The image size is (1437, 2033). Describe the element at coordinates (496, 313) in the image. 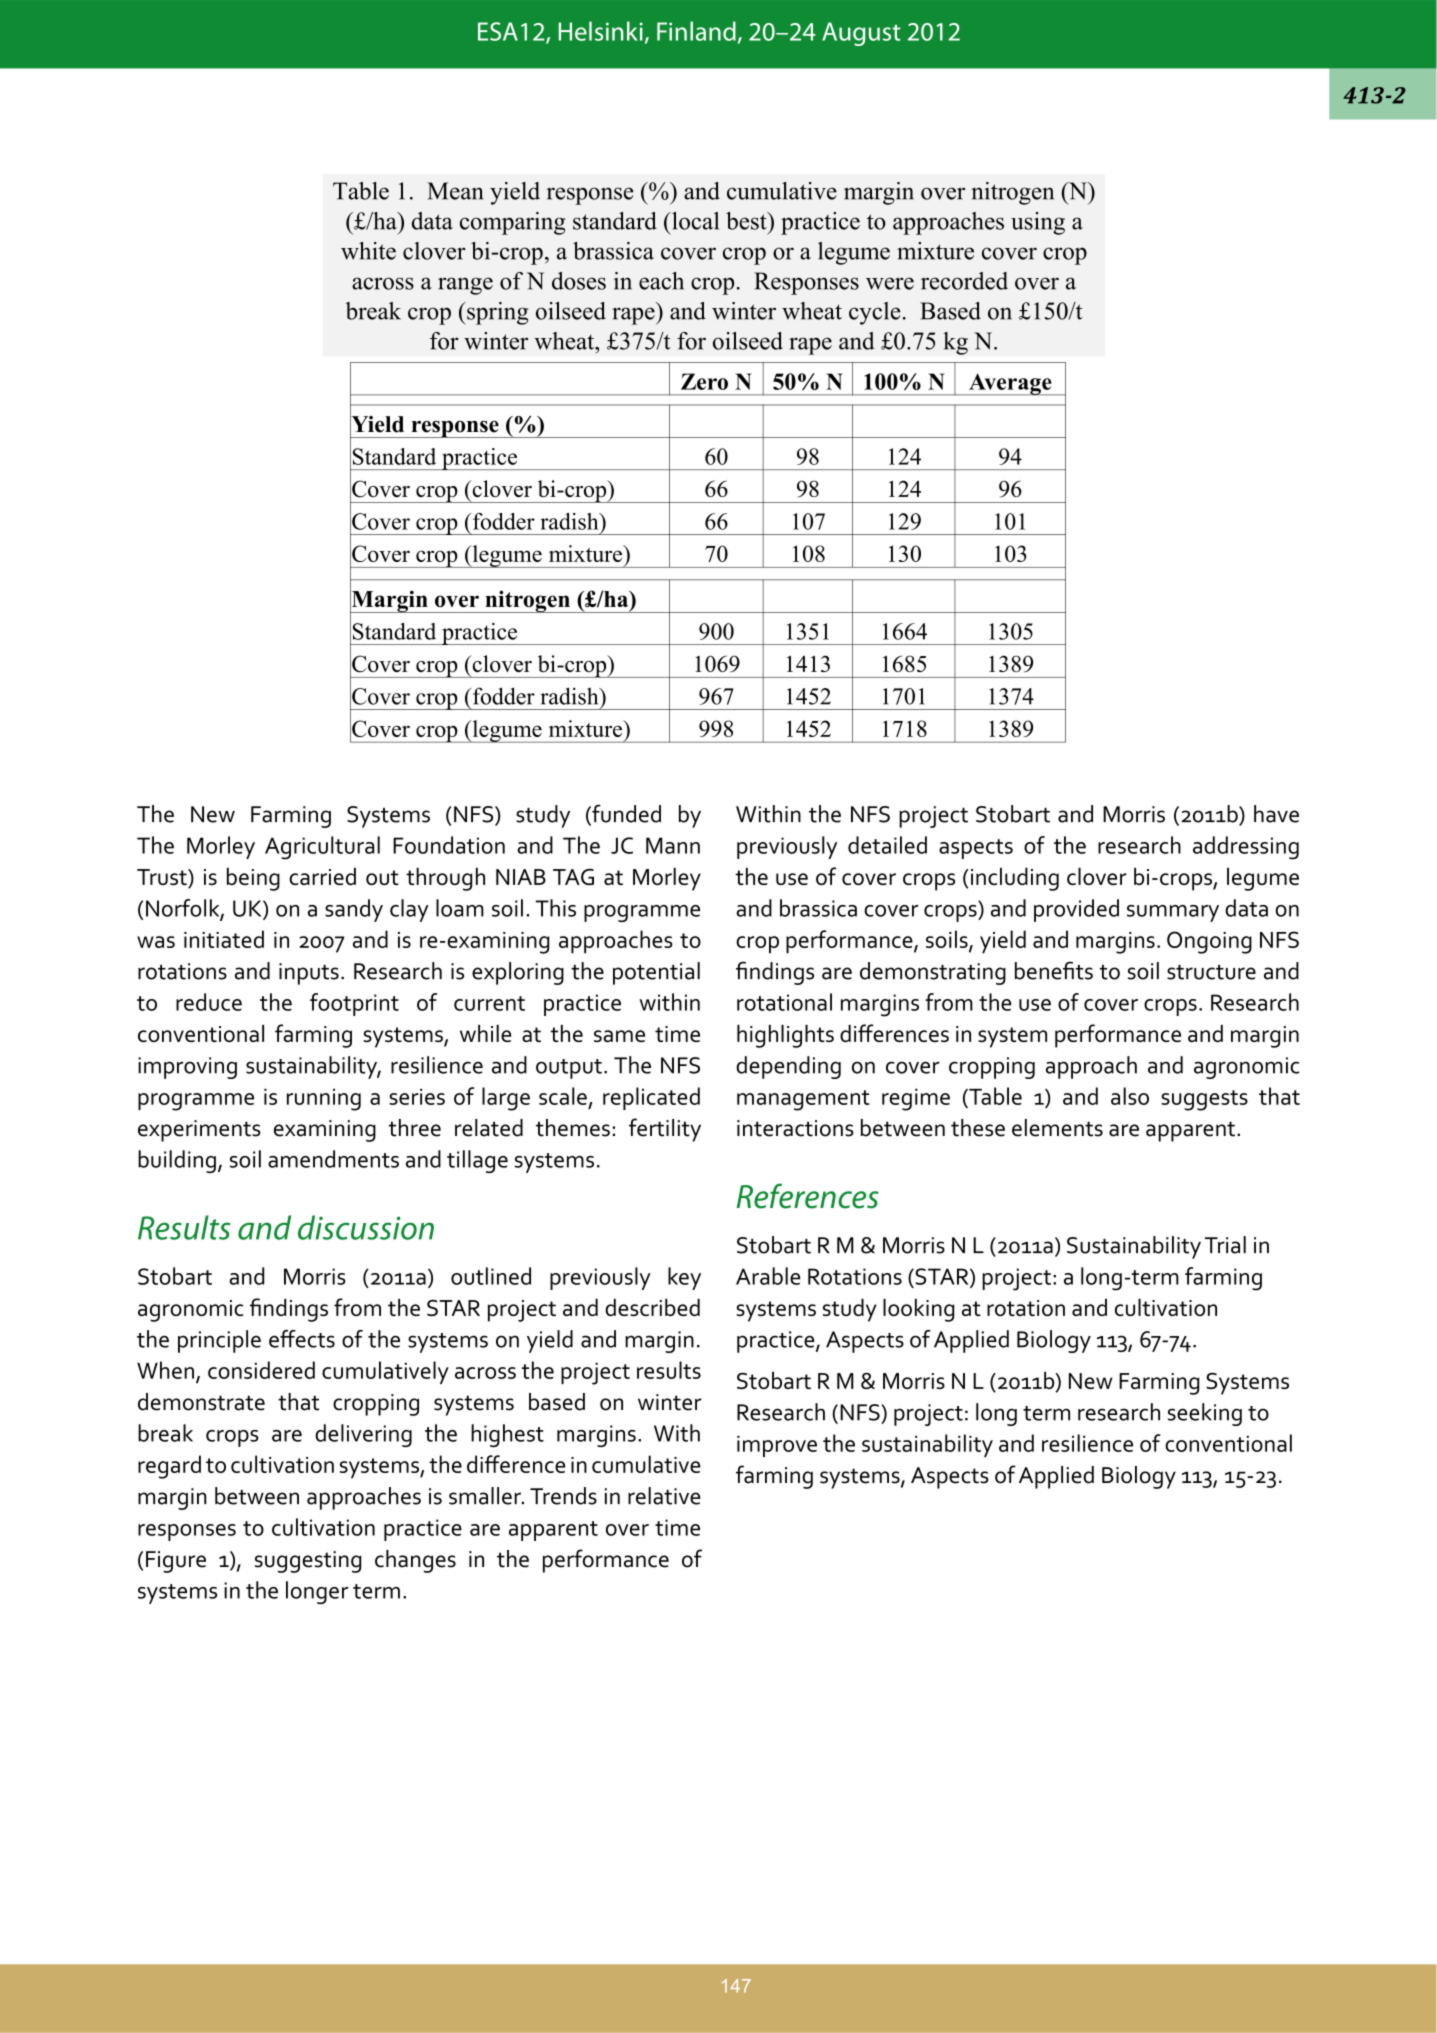

I see `spring` at that location.
